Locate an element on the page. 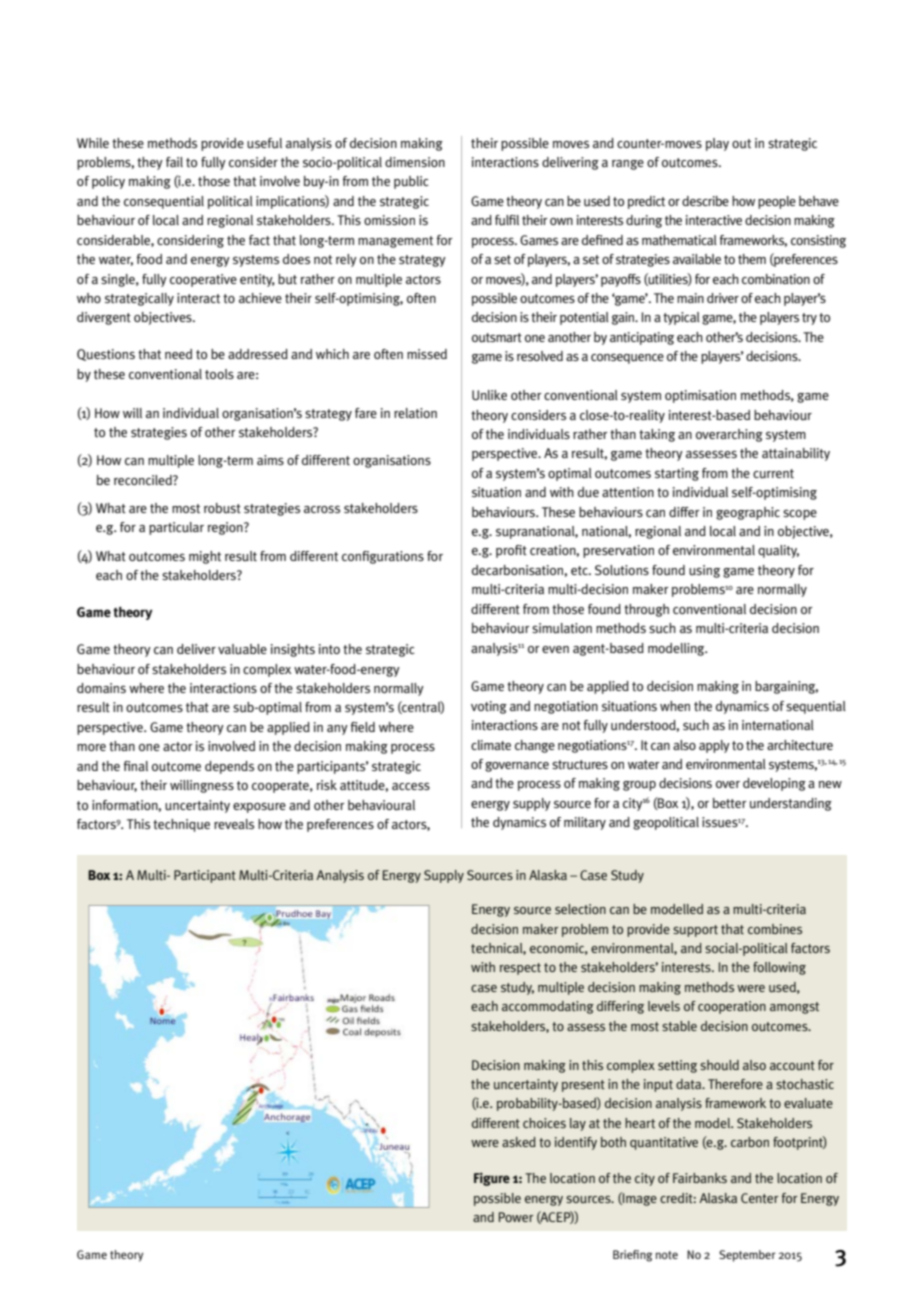 This image has height=1308, width=924. valuable is located at coordinates (242, 649).
